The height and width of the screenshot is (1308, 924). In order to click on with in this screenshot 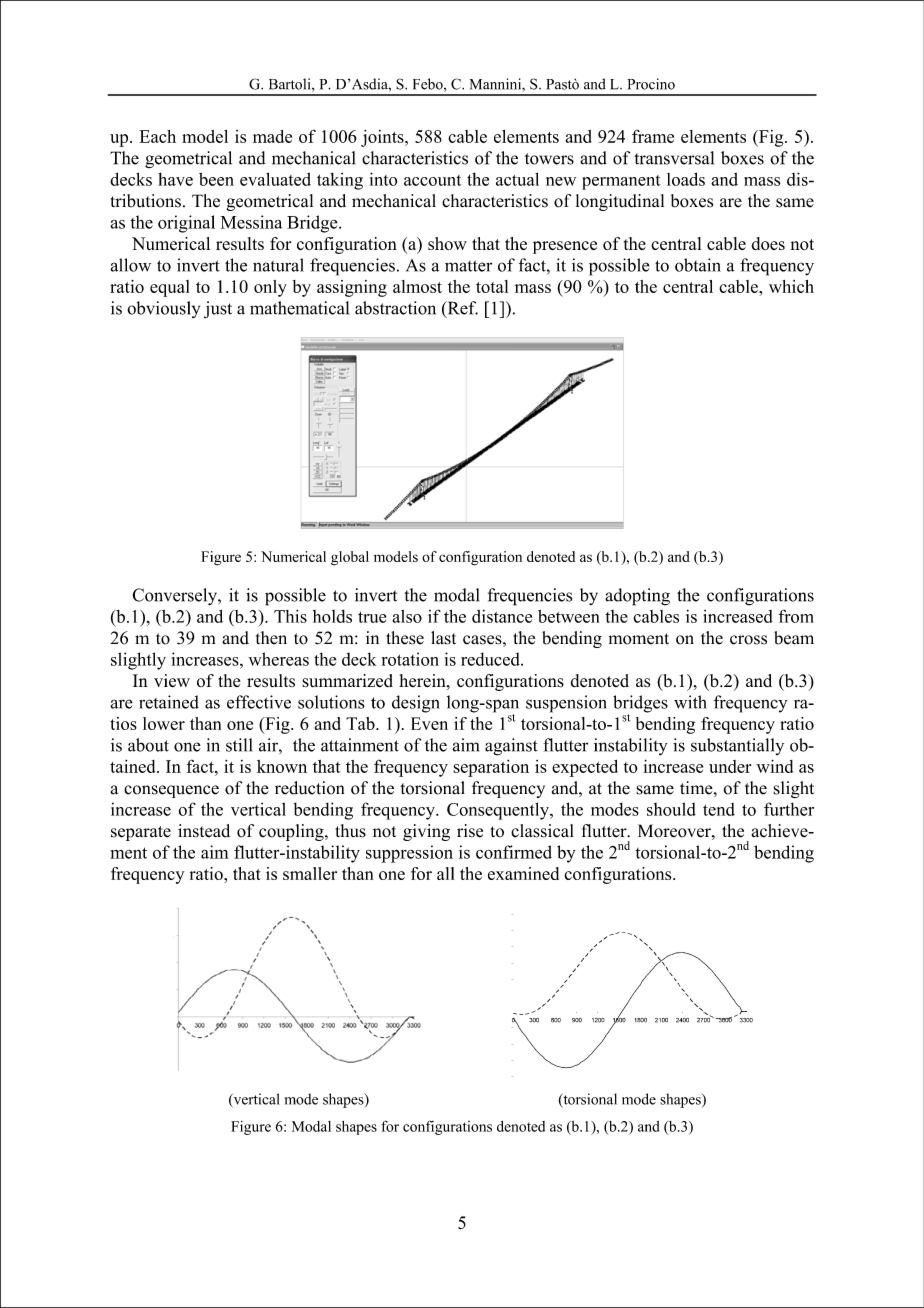, I will do `click(690, 702)`.
